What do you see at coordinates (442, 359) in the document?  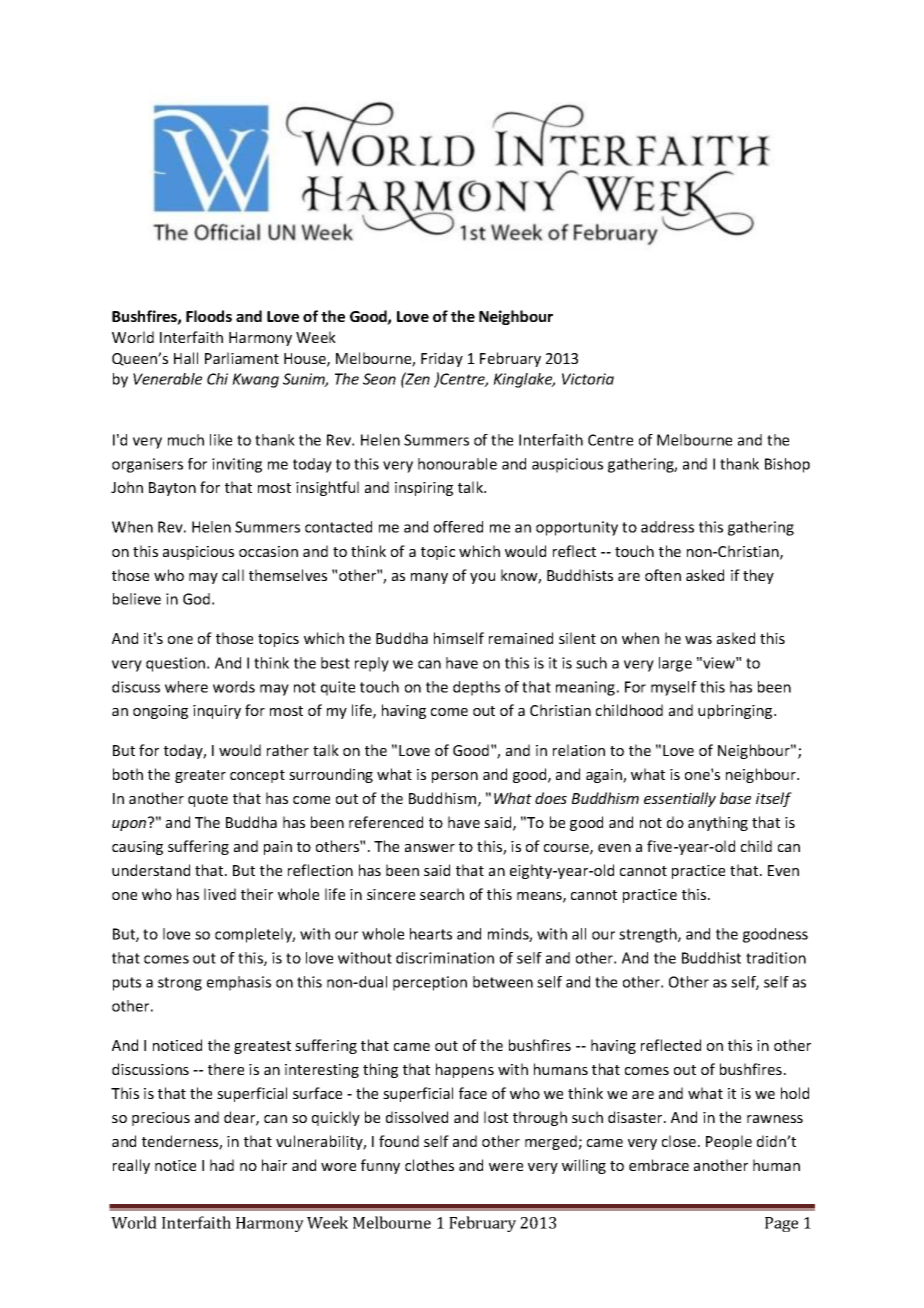 I see `Friday` at bounding box center [442, 359].
